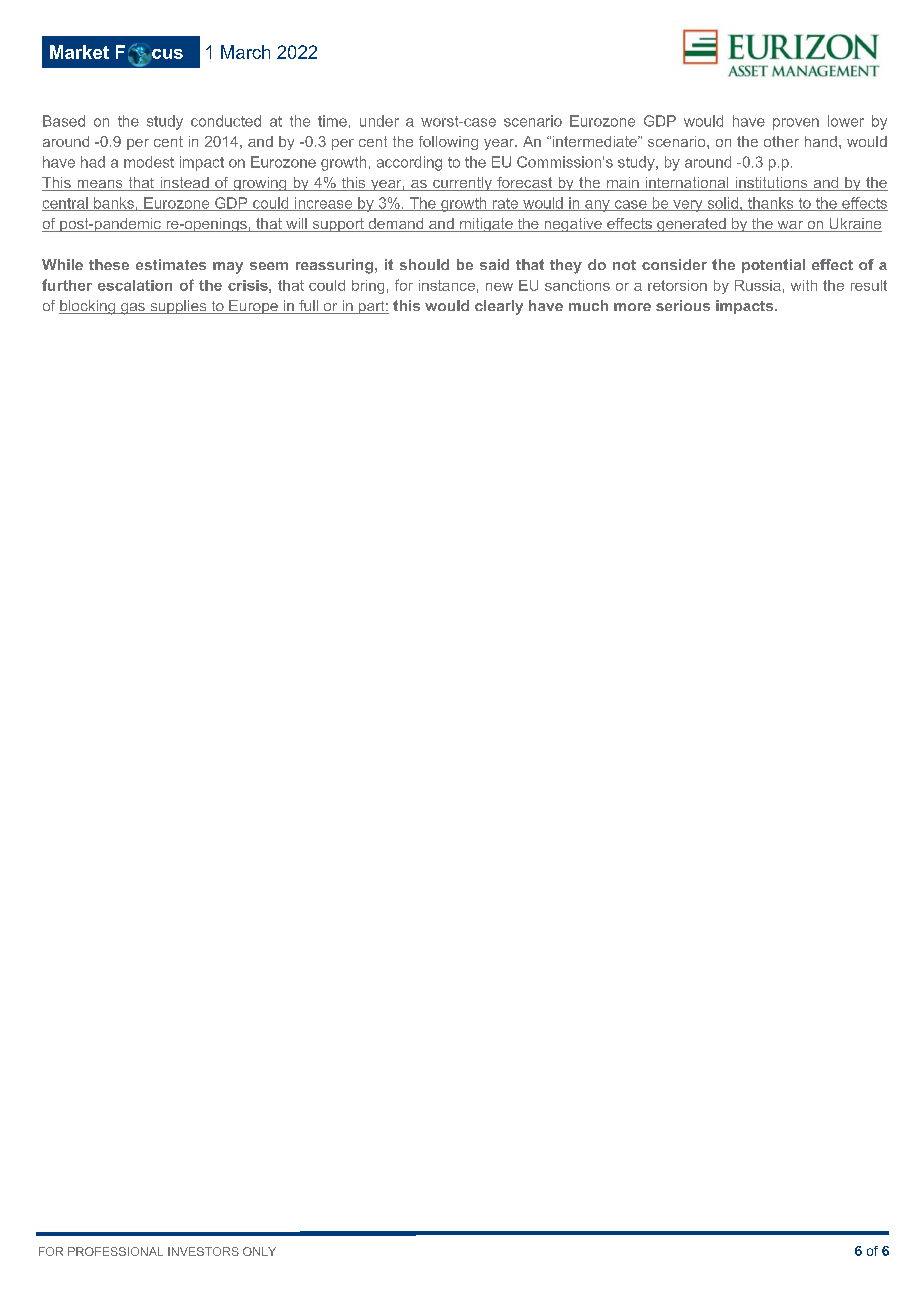 The image size is (924, 1308). I want to click on PROFESSIONAL, so click(115, 1251).
